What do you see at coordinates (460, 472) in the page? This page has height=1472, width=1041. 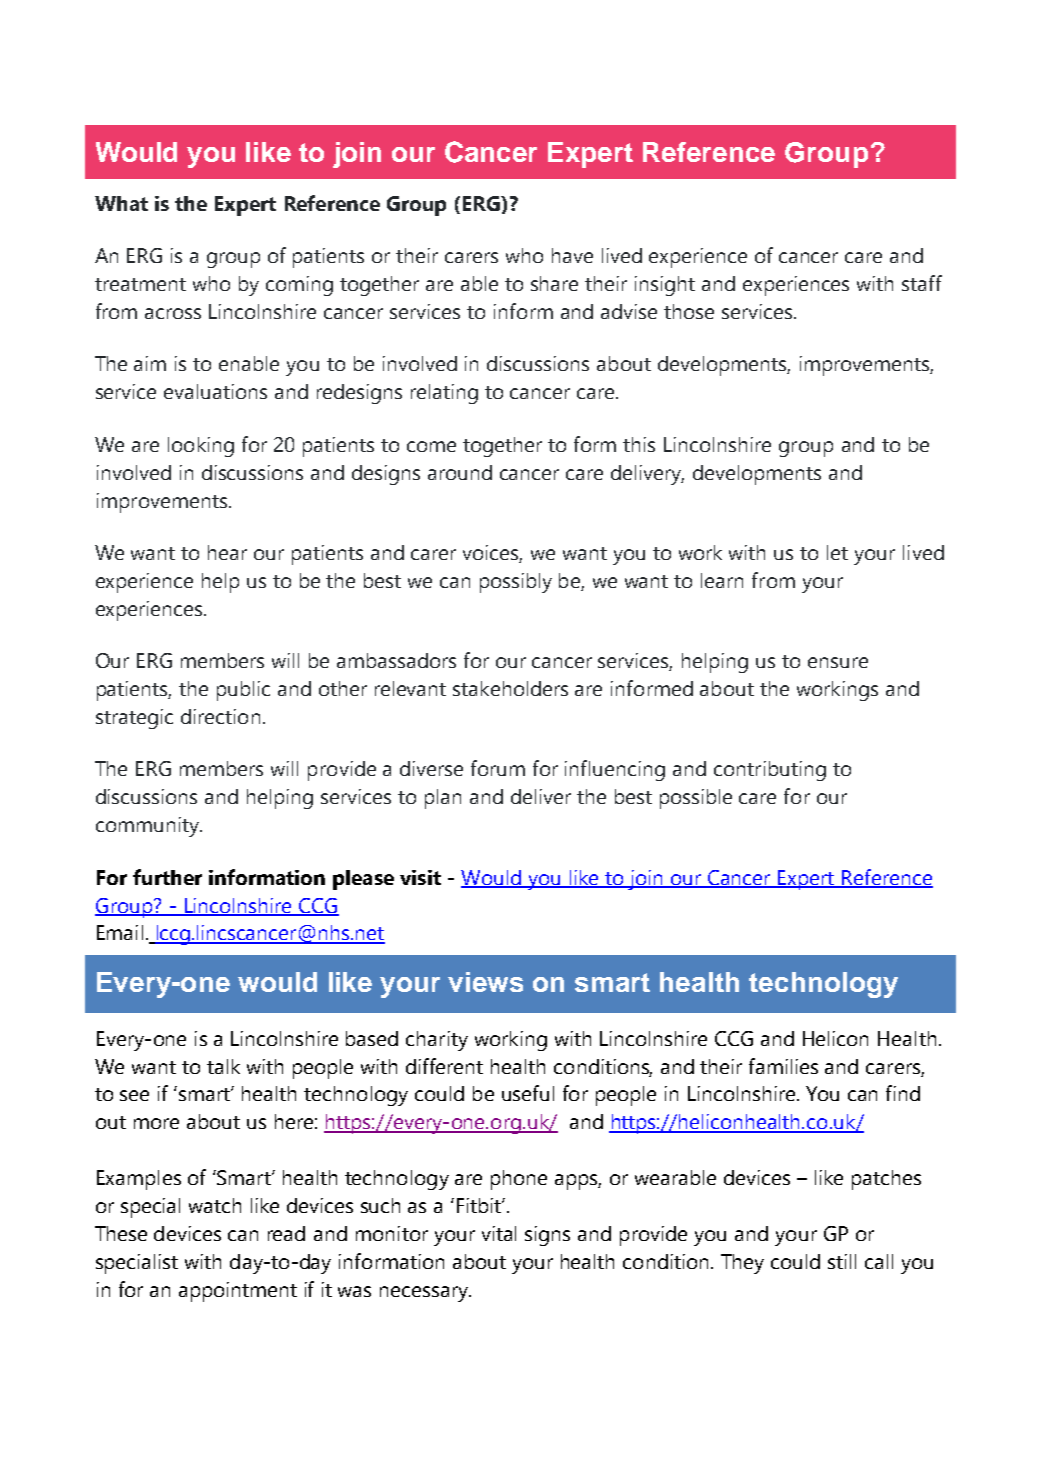 I see `around` at bounding box center [460, 472].
